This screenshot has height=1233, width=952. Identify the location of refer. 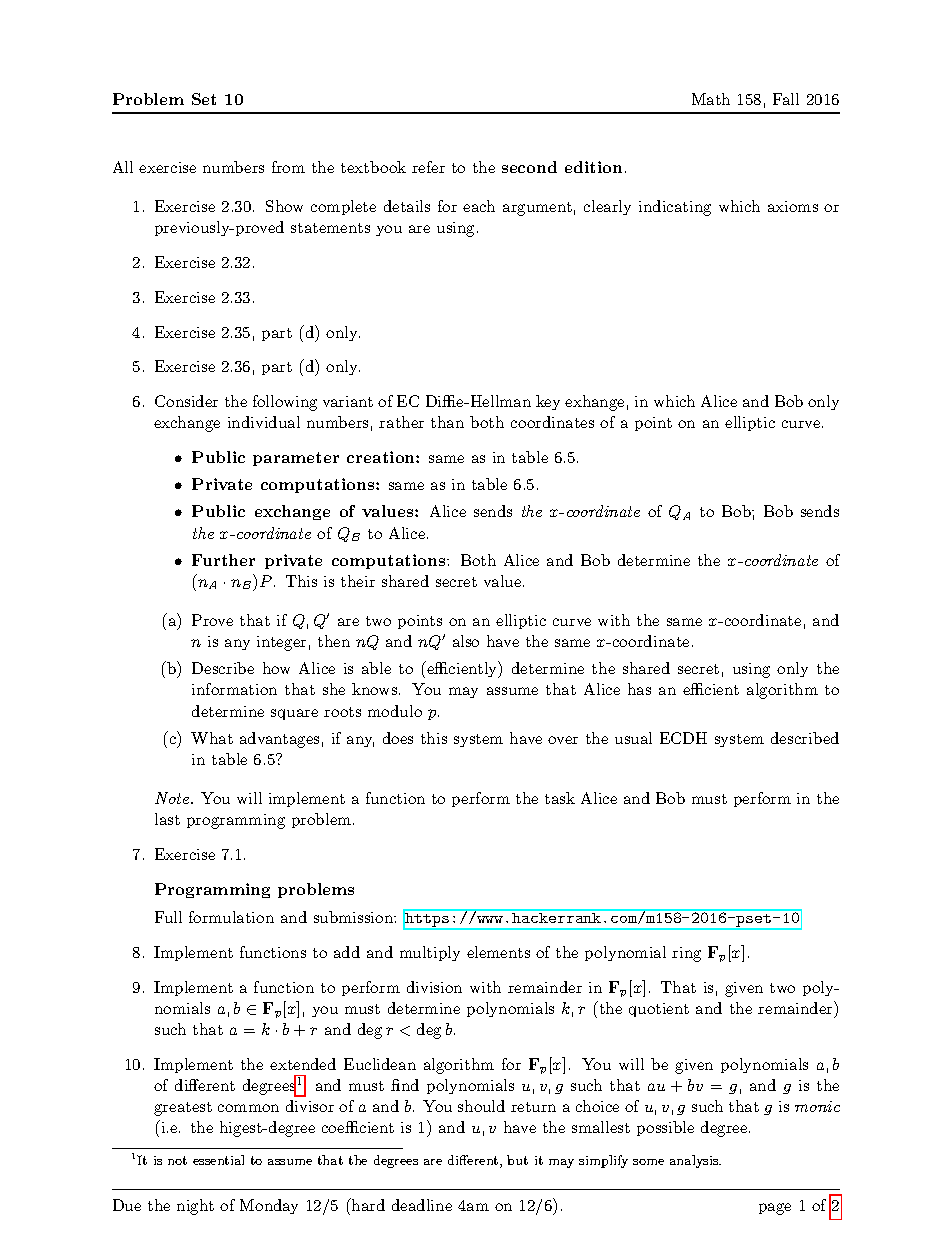
(428, 167).
